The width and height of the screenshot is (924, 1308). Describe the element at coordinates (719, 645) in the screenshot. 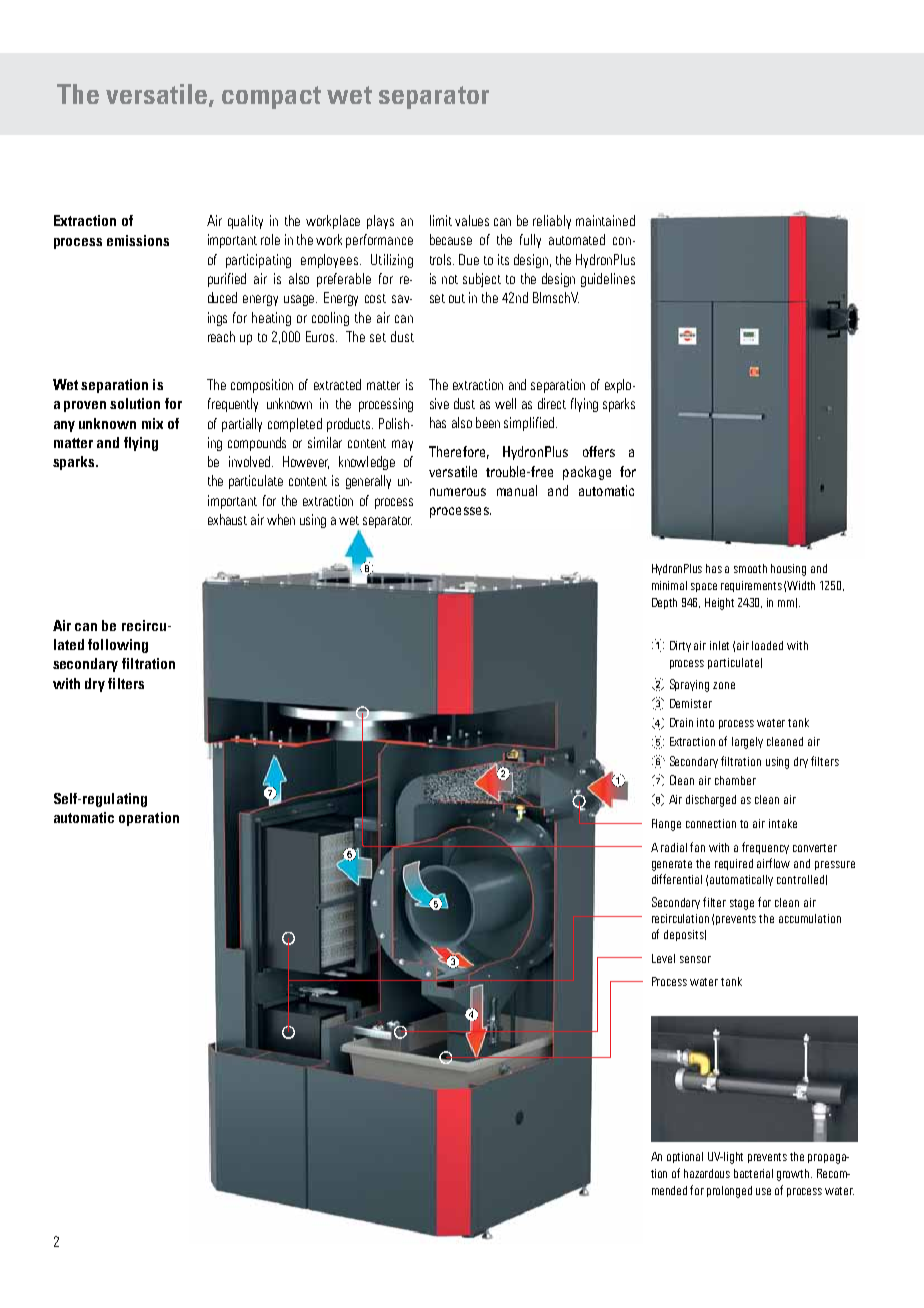

I see `inlet` at that location.
